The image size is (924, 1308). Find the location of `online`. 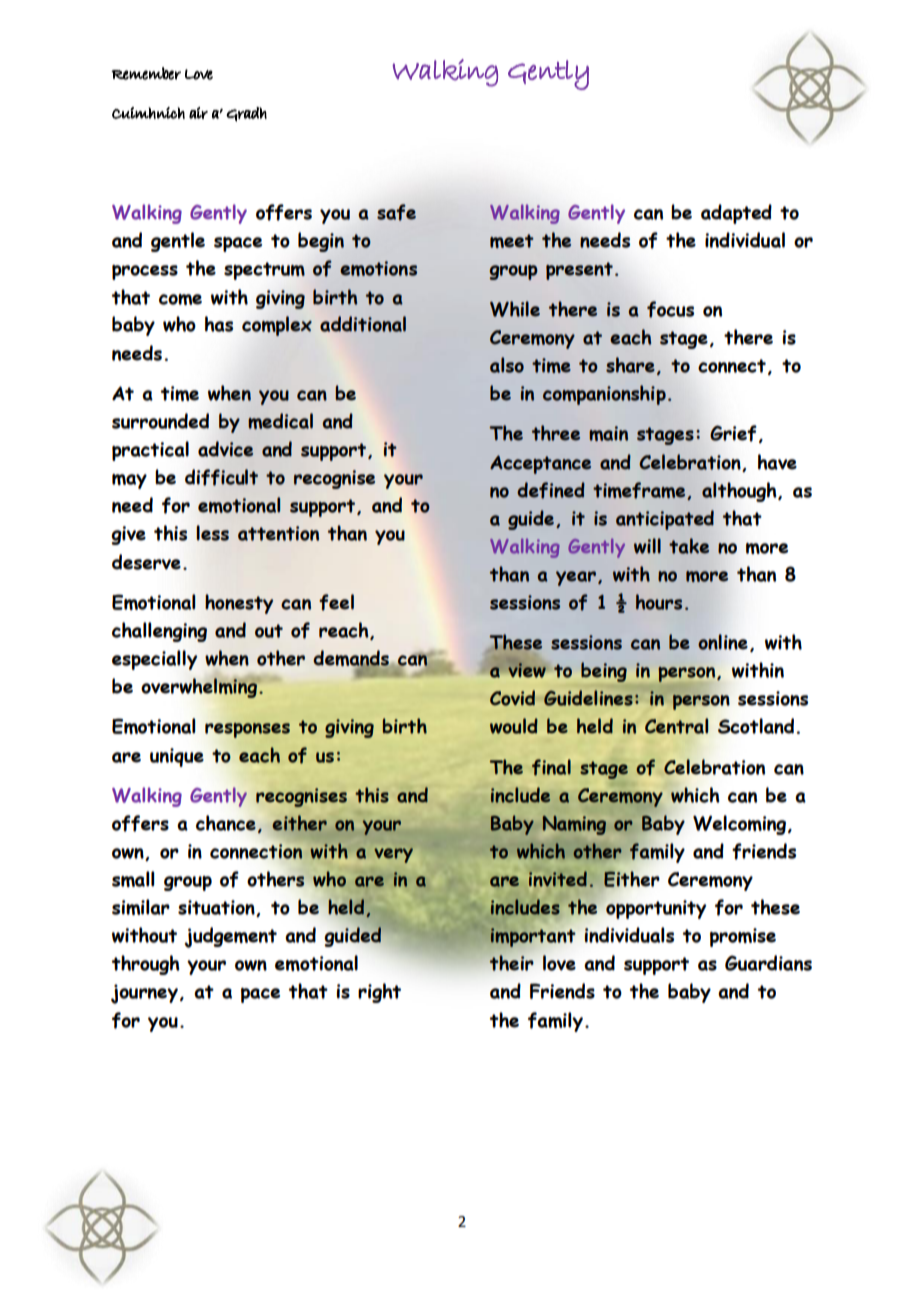

online is located at coordinates (723, 642).
